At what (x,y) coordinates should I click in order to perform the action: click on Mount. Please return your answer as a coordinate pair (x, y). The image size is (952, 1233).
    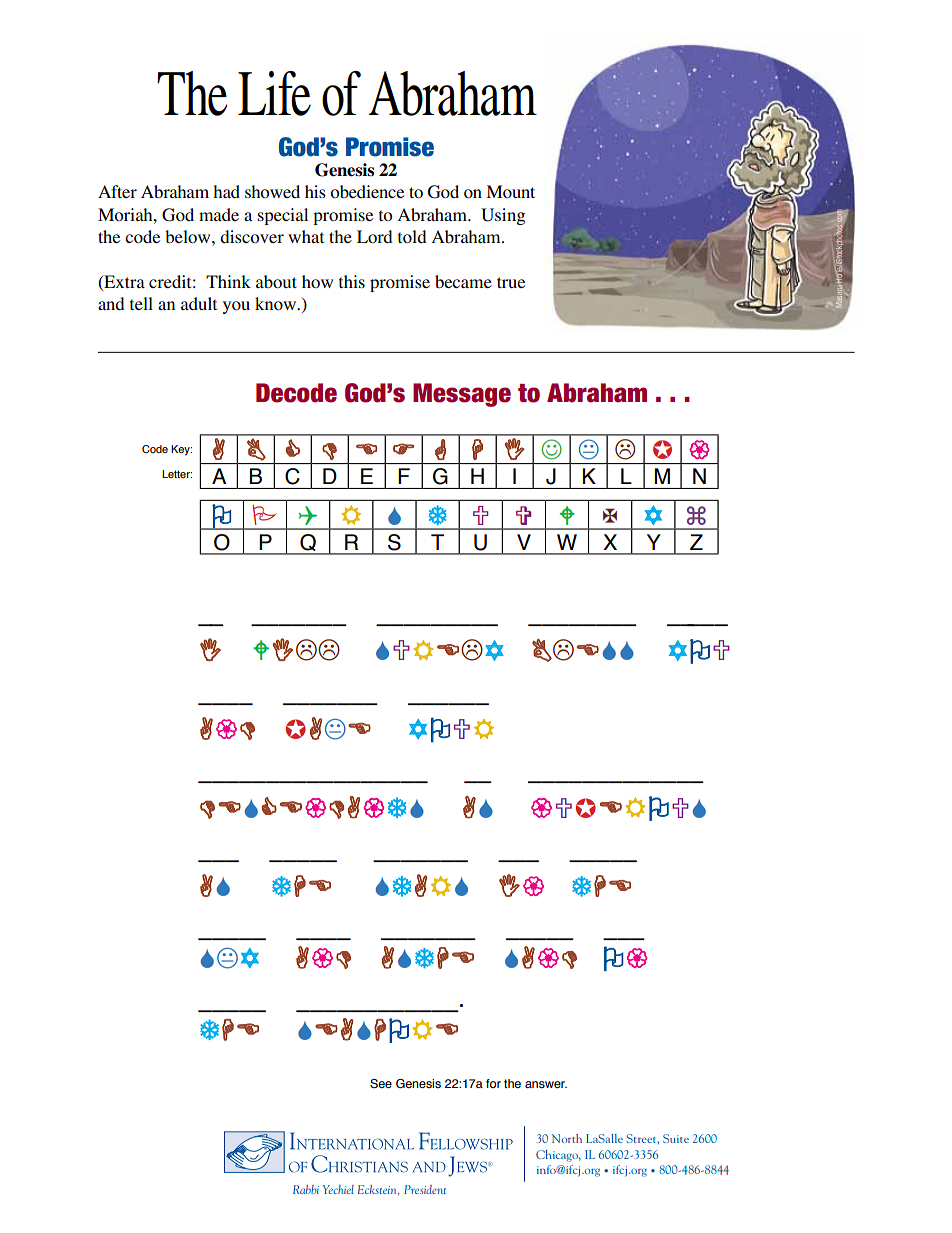
    Looking at the image, I should click on (510, 191).
